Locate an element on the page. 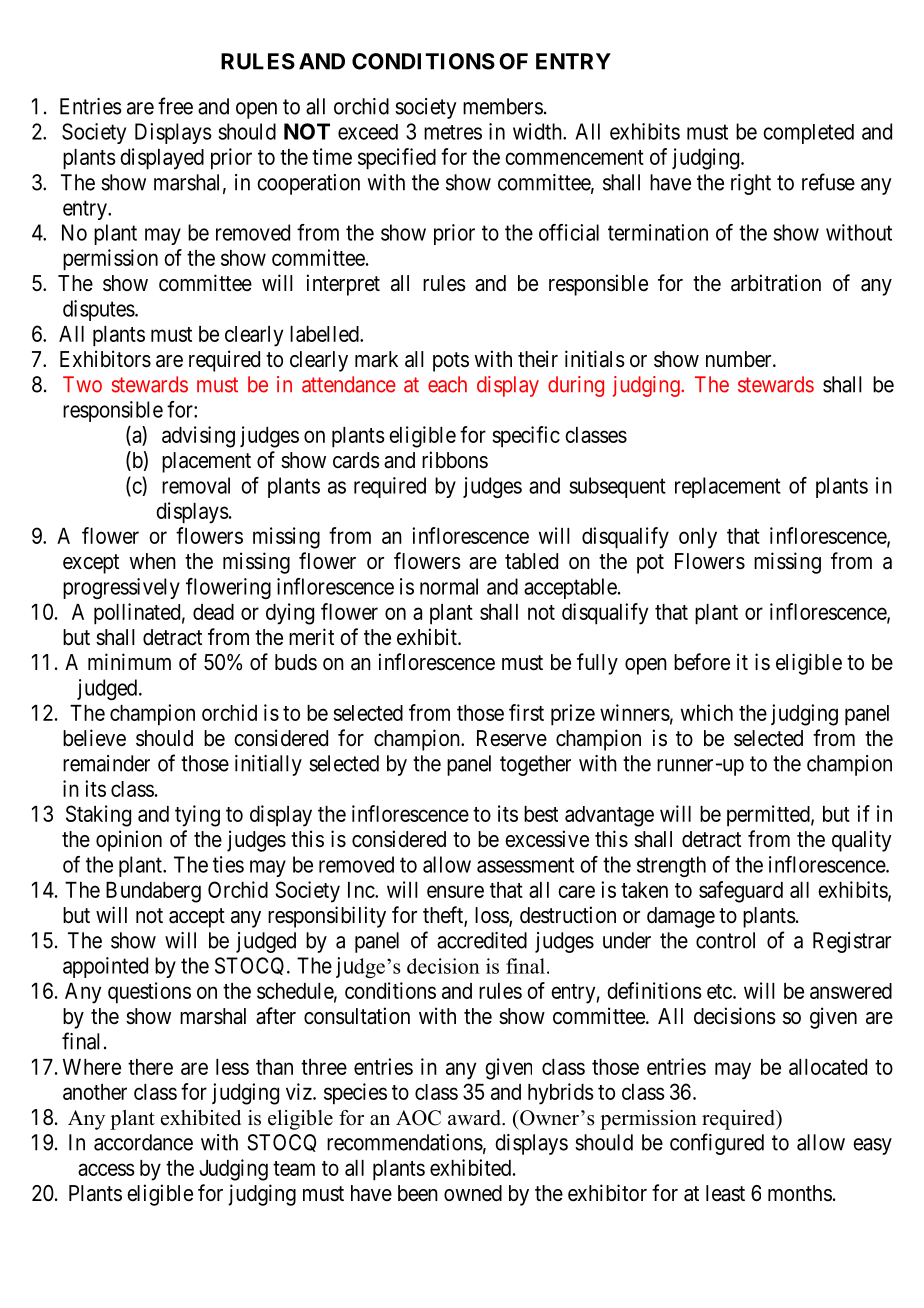  tying is located at coordinates (197, 816).
